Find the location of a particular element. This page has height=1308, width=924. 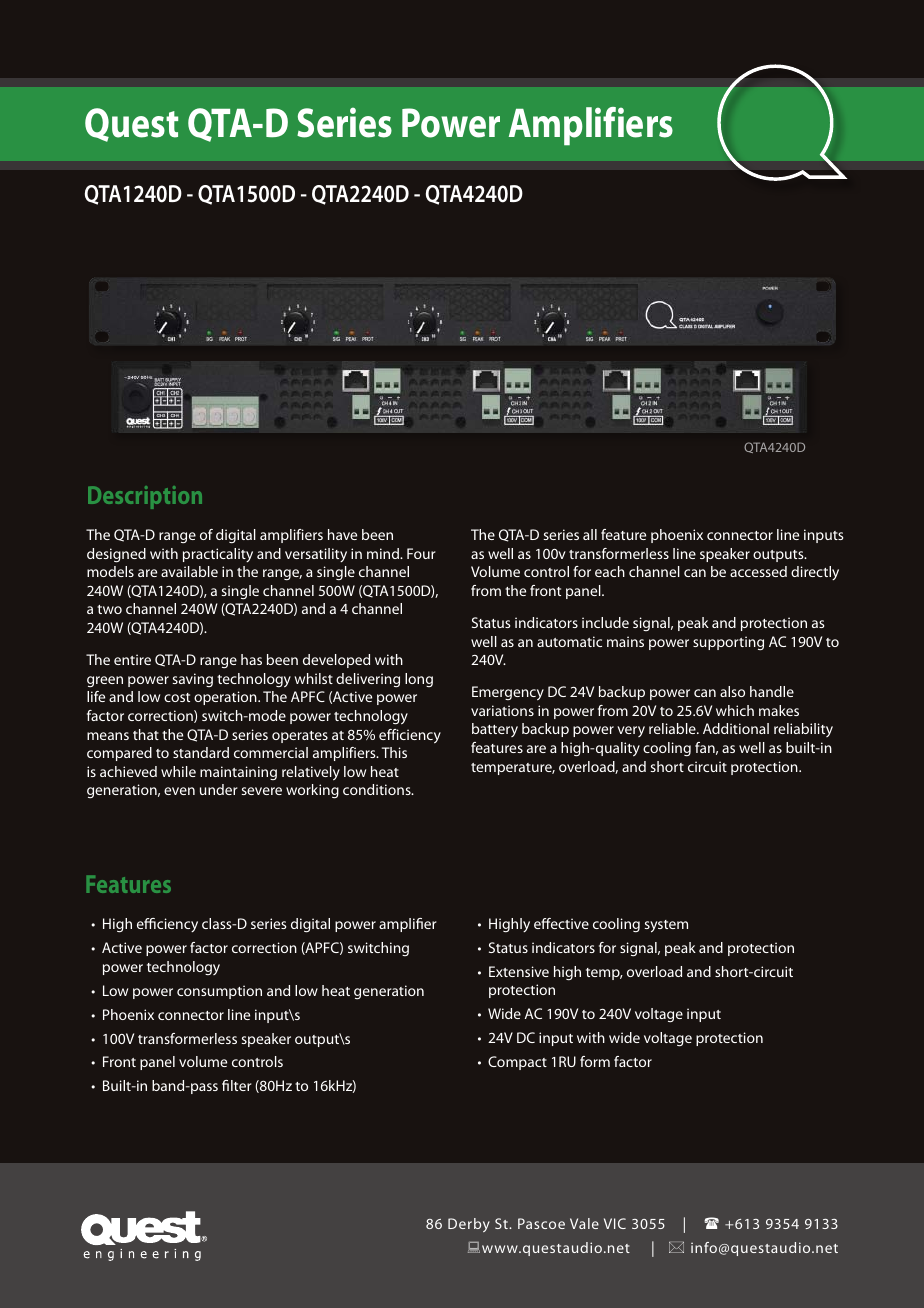

Description is located at coordinates (145, 497).
